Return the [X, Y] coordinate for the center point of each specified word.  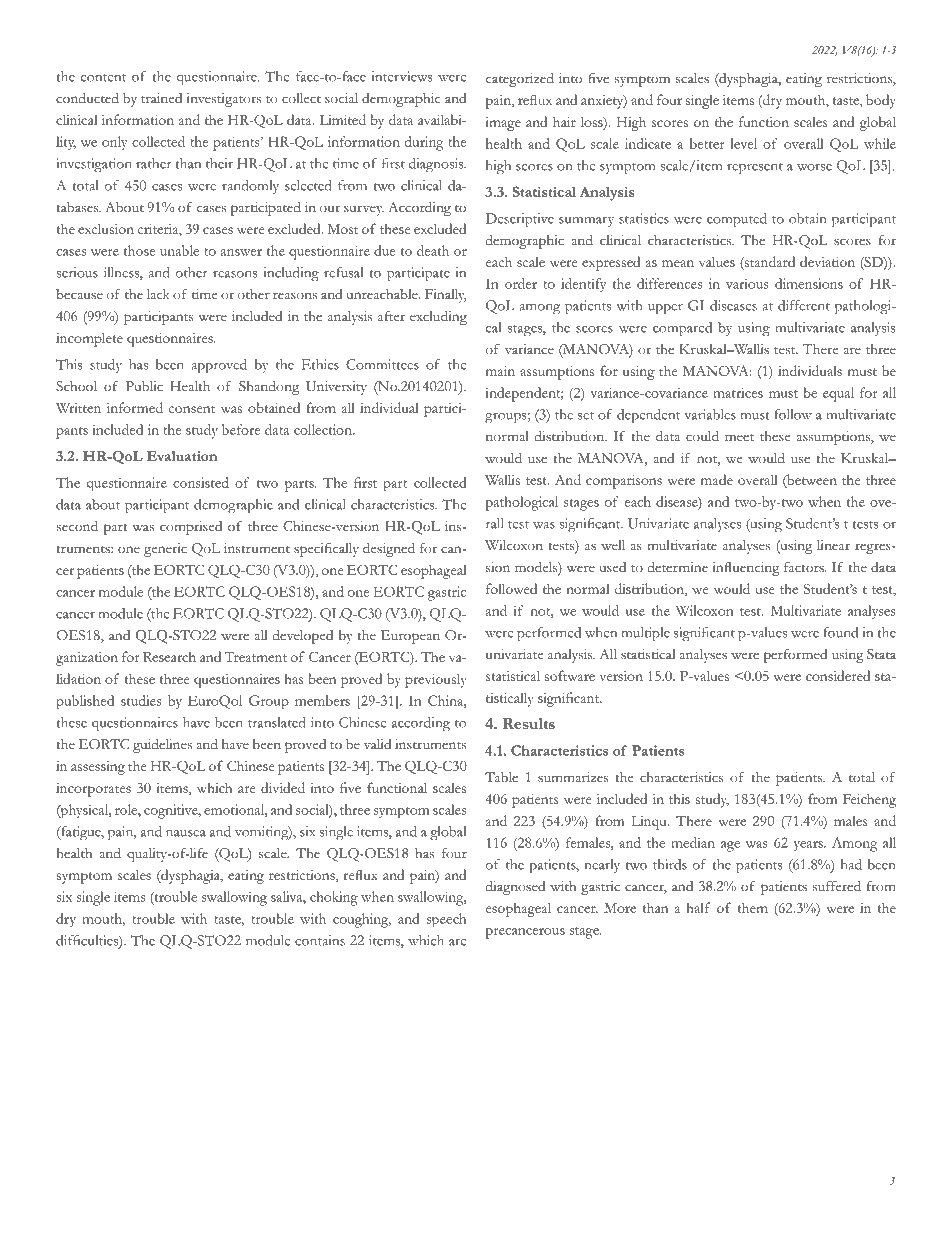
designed [389, 550]
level [743, 143]
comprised [191, 528]
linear [833, 545]
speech [446, 920]
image [503, 124]
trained [161, 98]
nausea [186, 833]
